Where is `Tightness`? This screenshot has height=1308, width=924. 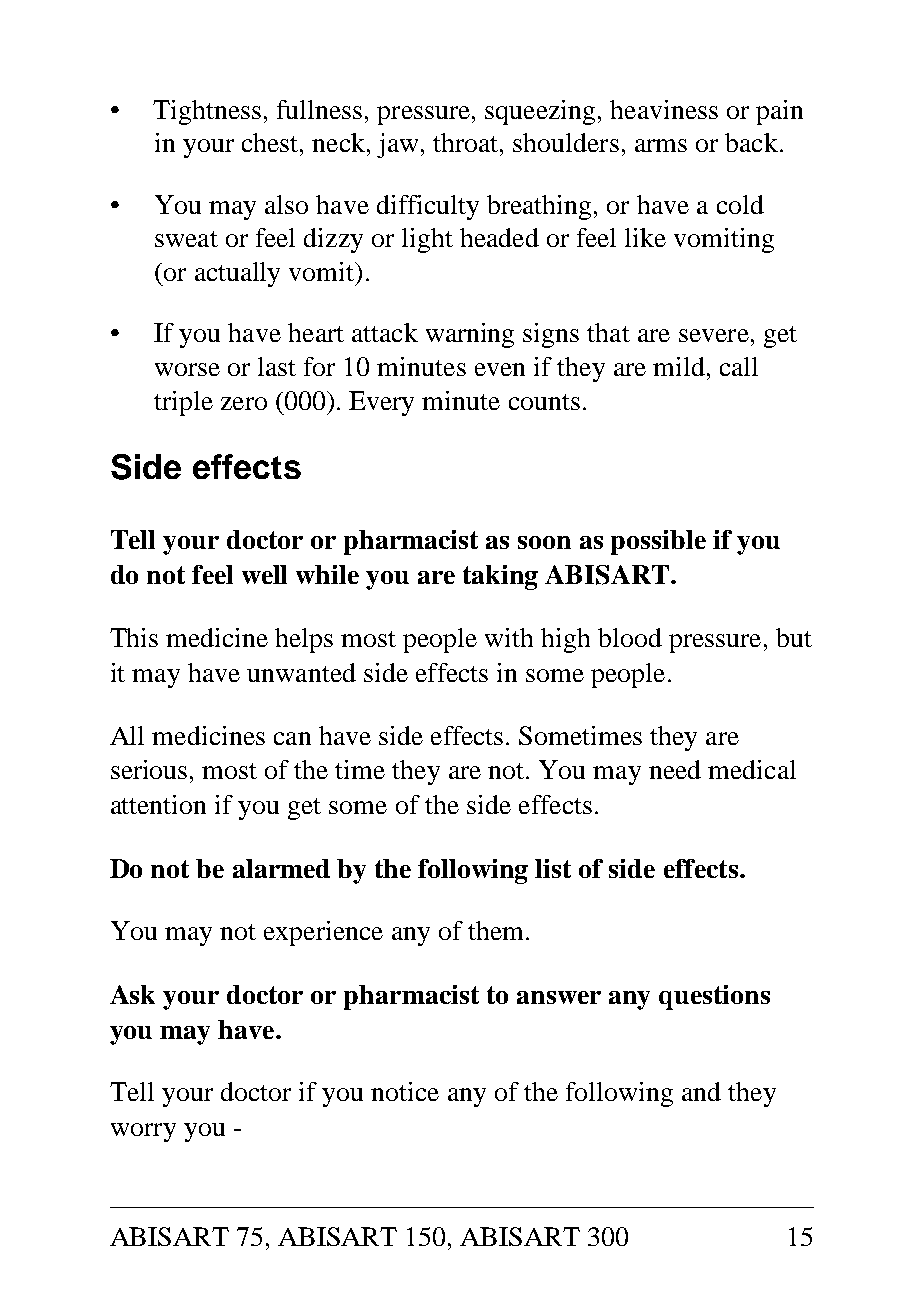 Tightness is located at coordinates (207, 112).
